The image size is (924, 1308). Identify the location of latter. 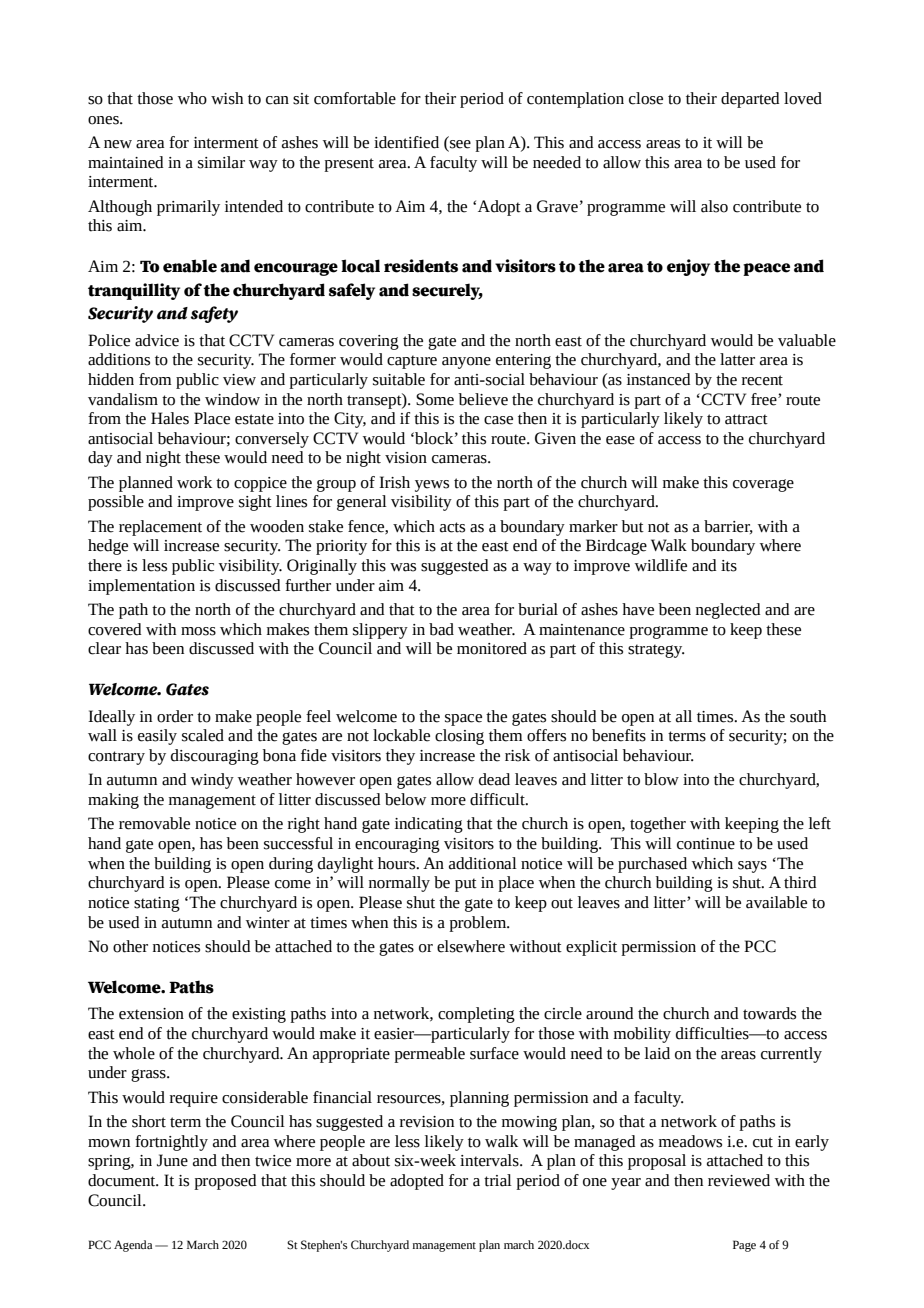
(737, 359).
